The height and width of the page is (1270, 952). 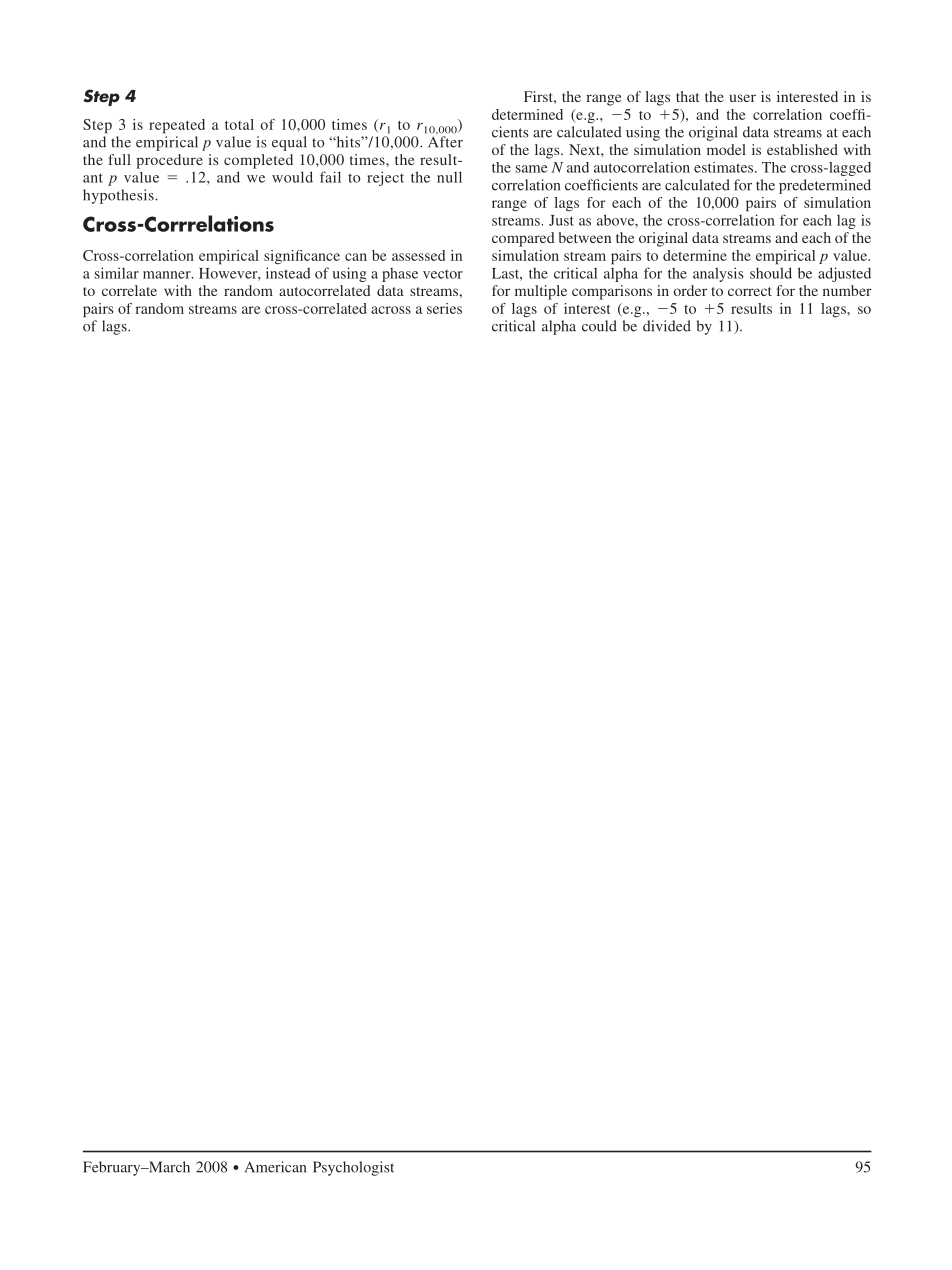 I want to click on similar, so click(x=117, y=273).
